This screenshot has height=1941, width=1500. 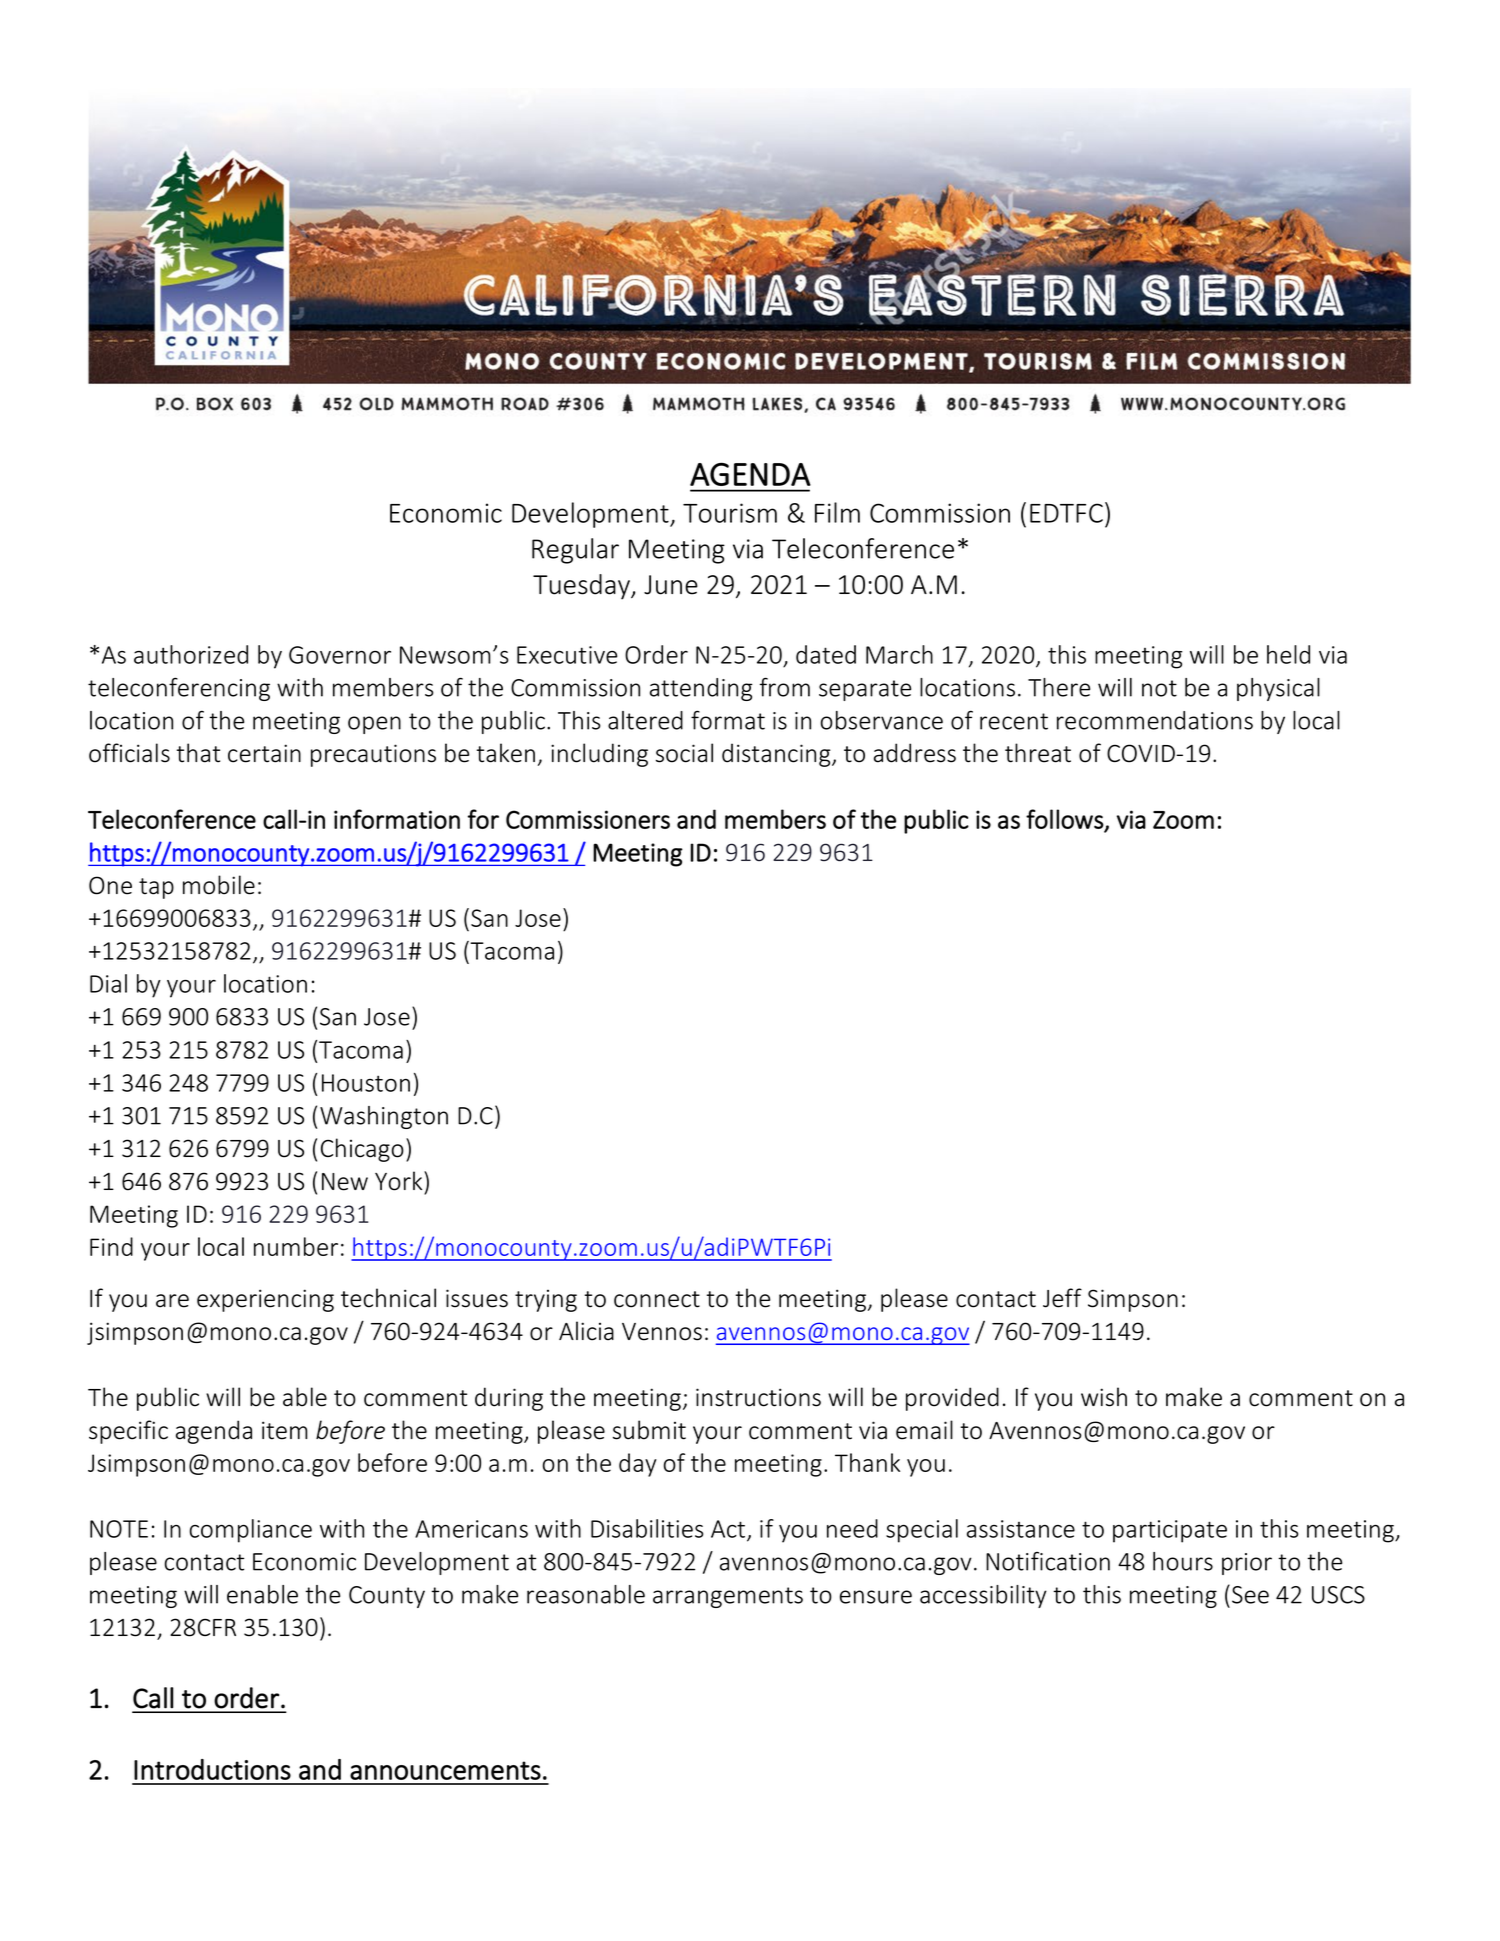 What do you see at coordinates (728, 1597) in the screenshot?
I see `arrangements` at bounding box center [728, 1597].
